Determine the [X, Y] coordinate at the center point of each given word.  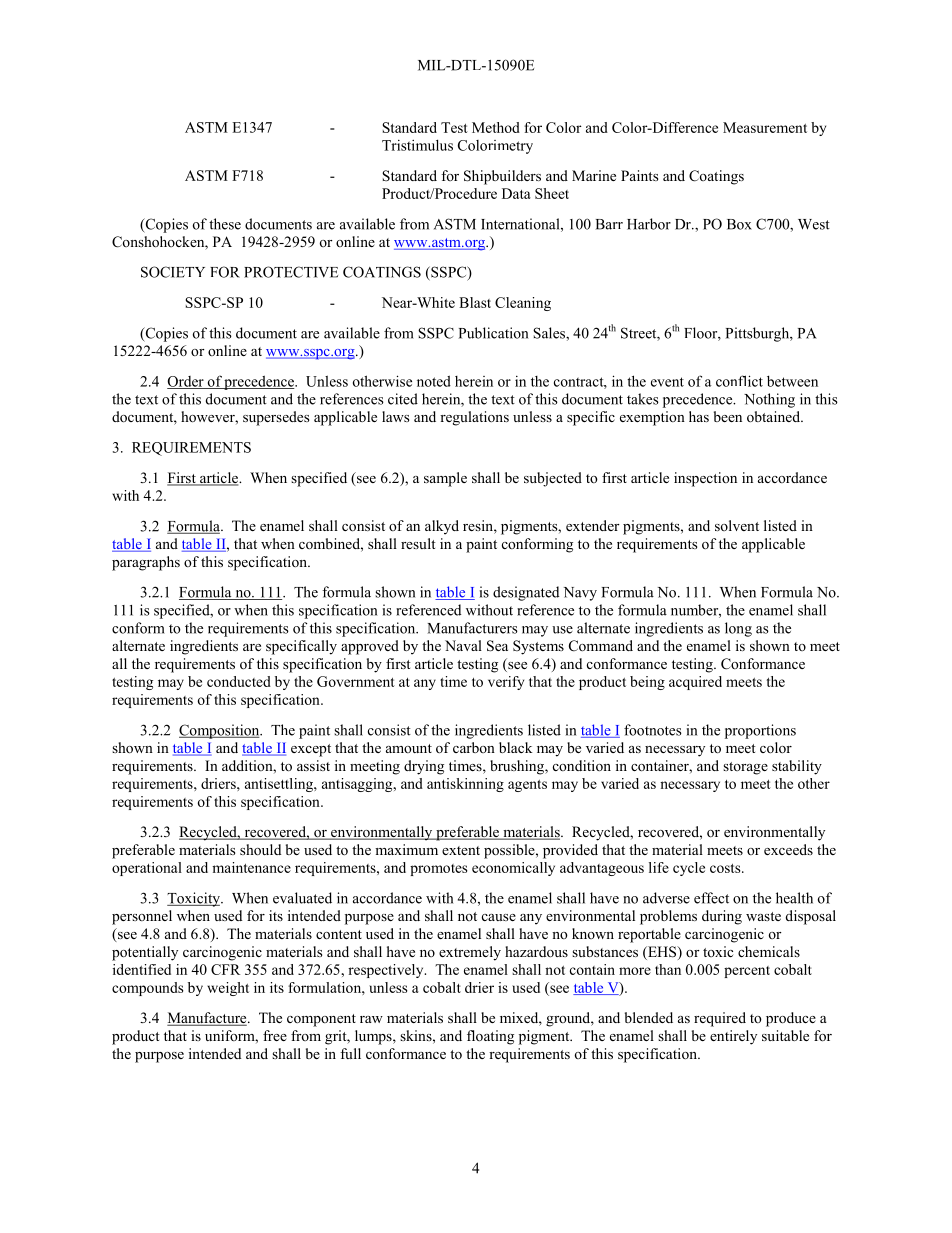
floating [490, 1037]
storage [745, 768]
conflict [739, 381]
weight [228, 989]
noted [434, 381]
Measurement [765, 127]
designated [526, 593]
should [260, 850]
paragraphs [146, 563]
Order [186, 382]
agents [527, 786]
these [225, 224]
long [738, 629]
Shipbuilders [502, 177]
